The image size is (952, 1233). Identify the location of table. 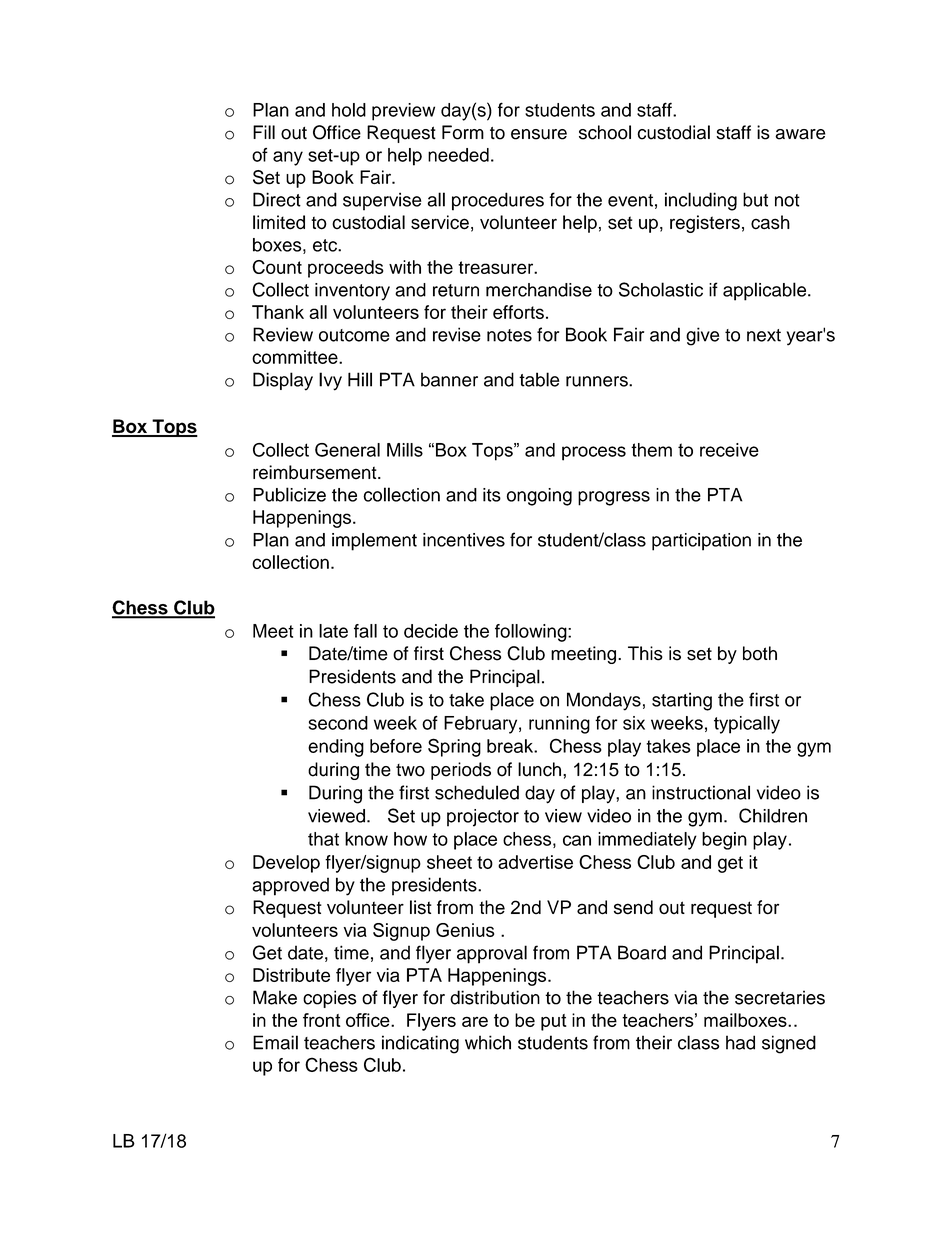
(539, 379).
